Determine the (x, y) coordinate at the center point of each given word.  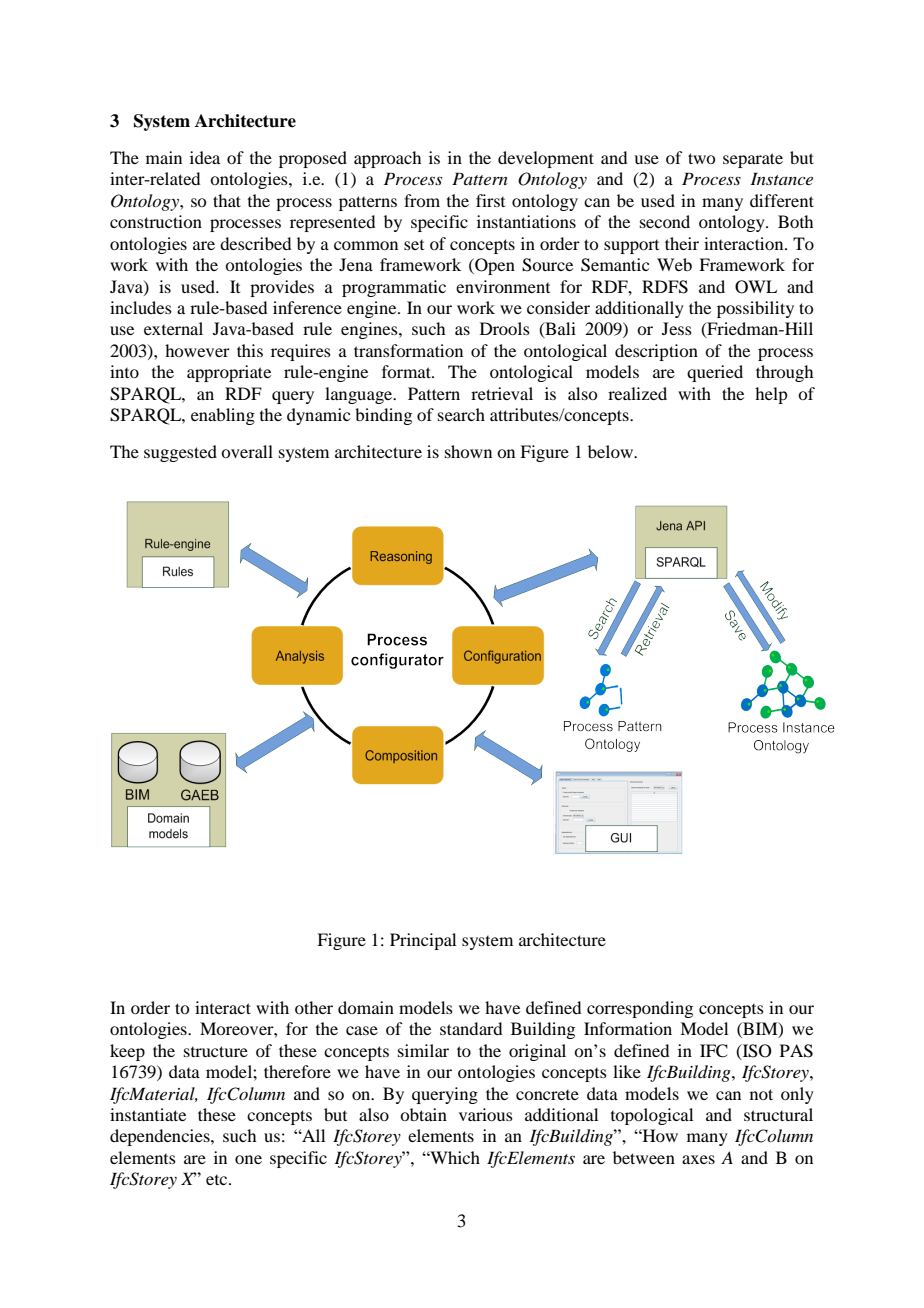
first (490, 200)
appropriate (229, 373)
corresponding (640, 1009)
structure (216, 1051)
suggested (180, 453)
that (227, 200)
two (701, 158)
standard (471, 1028)
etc (218, 1180)
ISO (756, 1051)
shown (468, 451)
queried (715, 373)
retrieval (502, 393)
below (611, 451)
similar (423, 1050)
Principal (423, 941)
